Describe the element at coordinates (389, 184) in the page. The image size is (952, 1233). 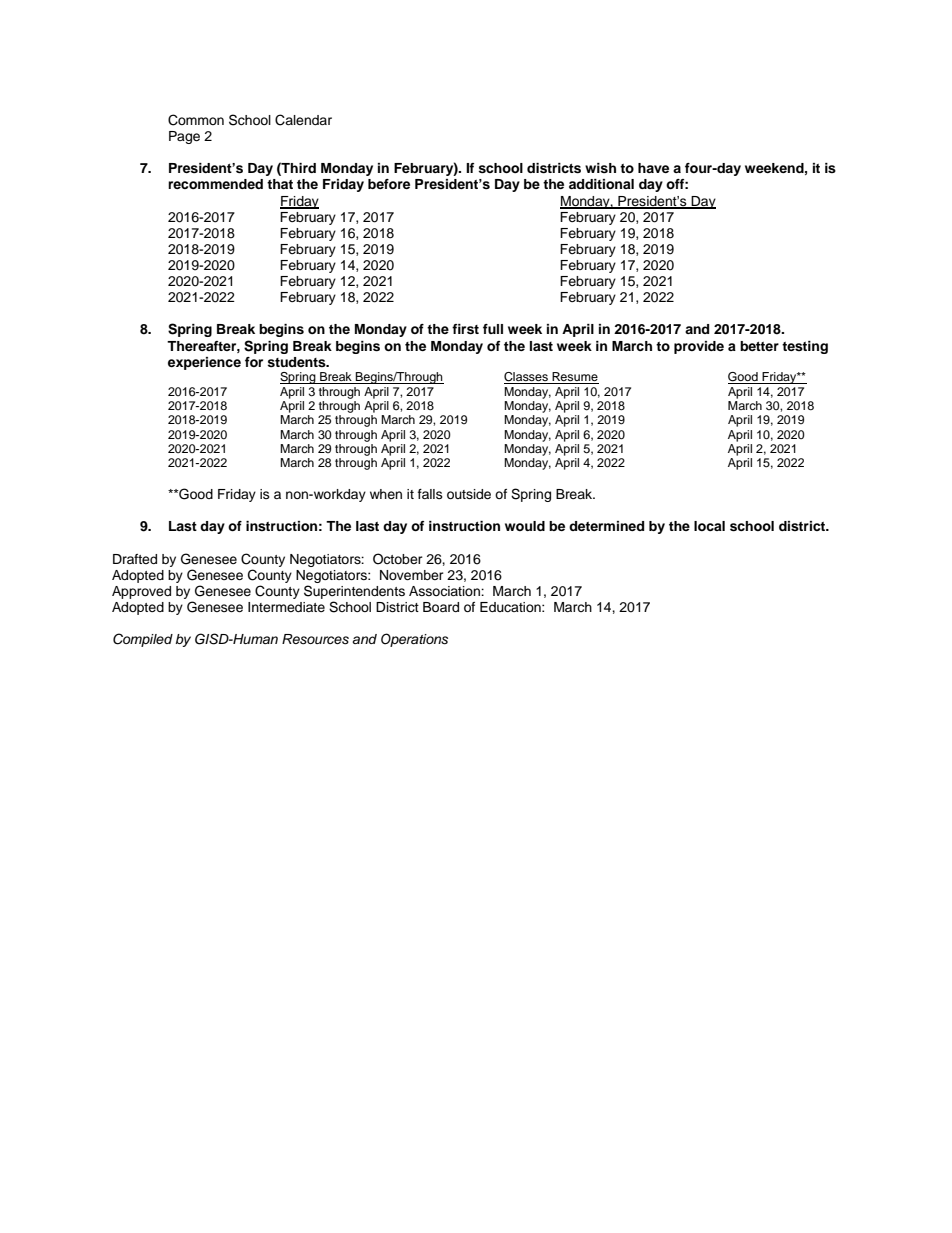
I see `before` at that location.
